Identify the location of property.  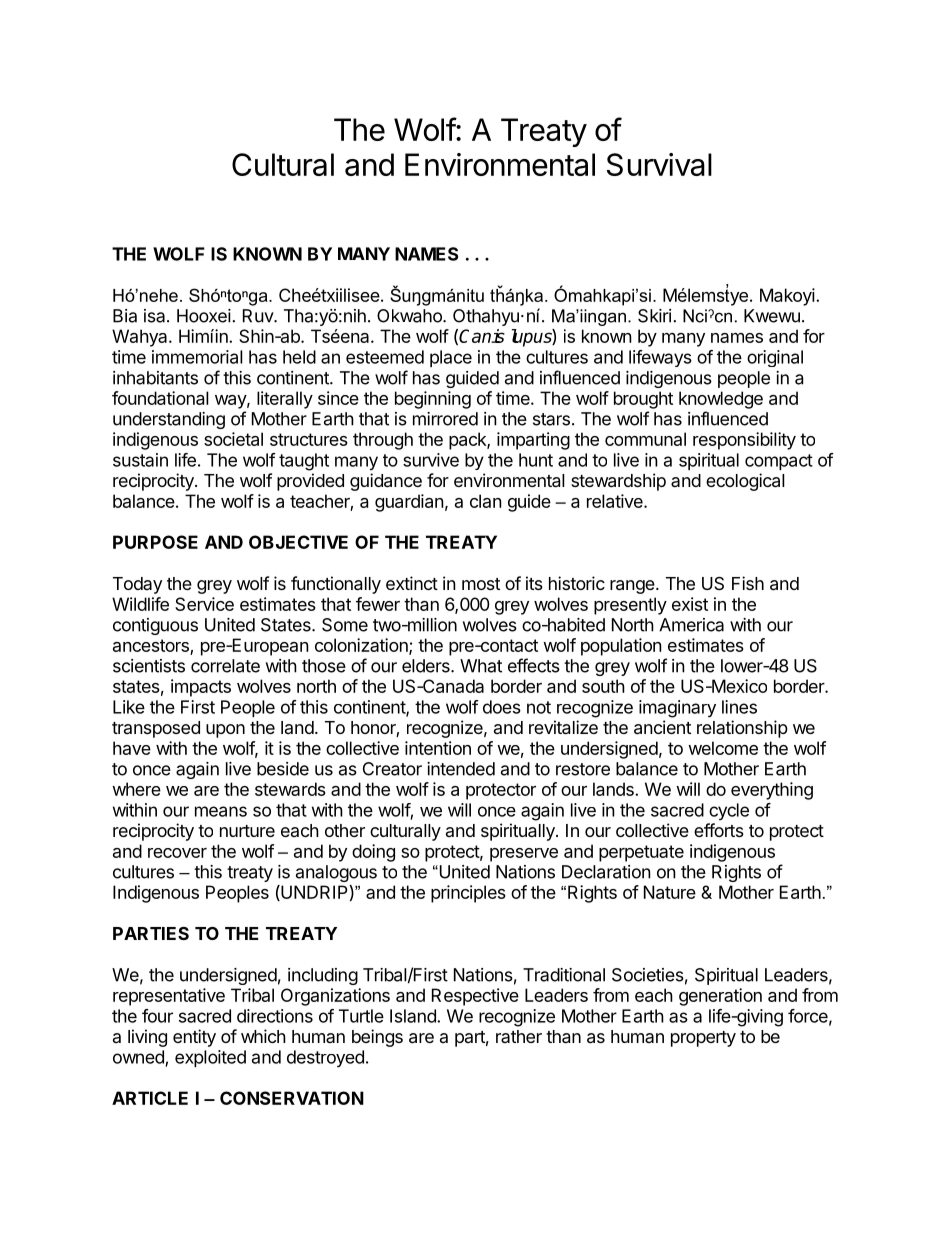
(703, 1039).
